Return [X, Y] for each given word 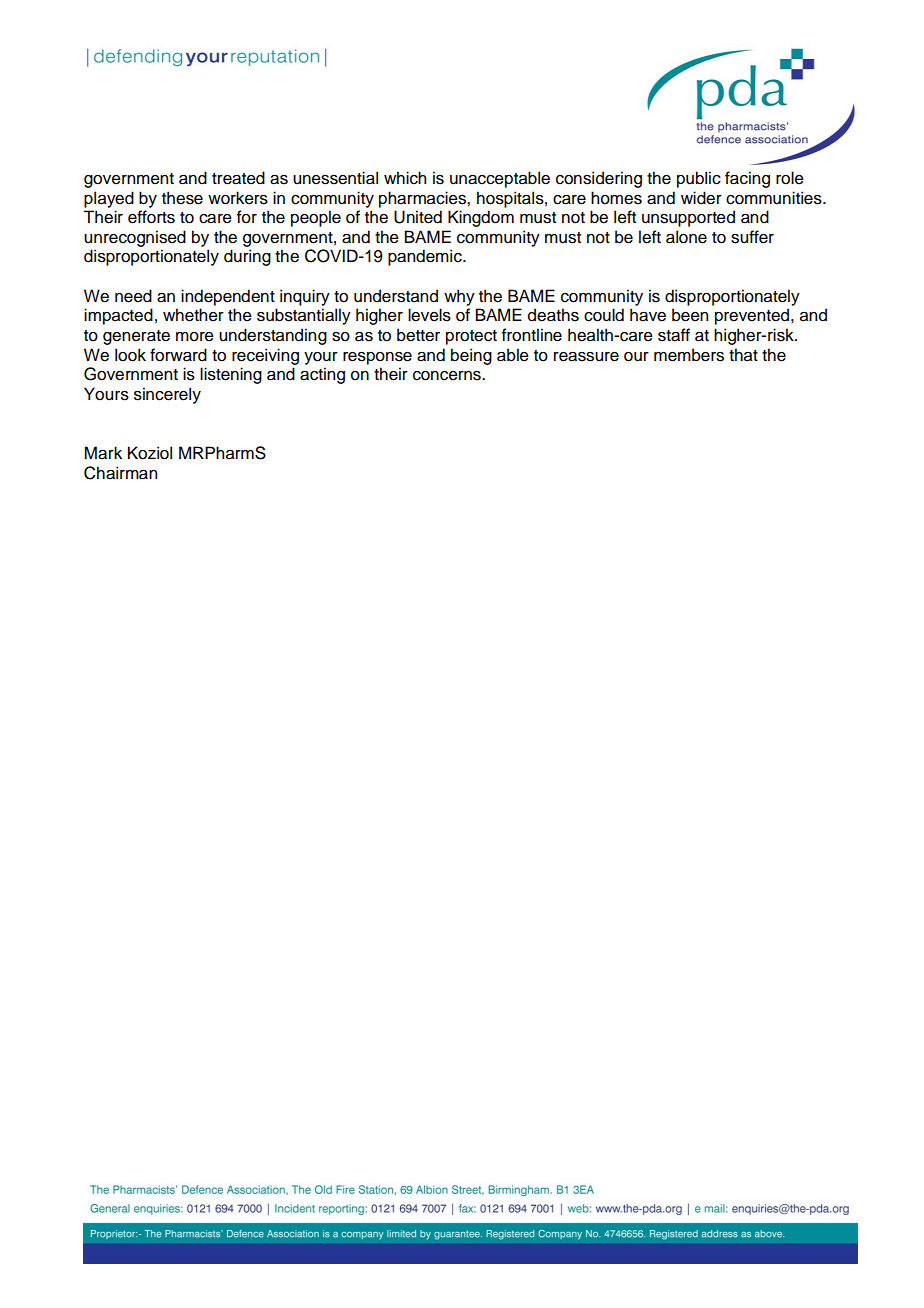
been [690, 315]
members [689, 355]
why [459, 297]
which [405, 178]
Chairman [120, 473]
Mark [103, 453]
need [133, 296]
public [699, 179]
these [182, 198]
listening [231, 375]
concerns [448, 376]
